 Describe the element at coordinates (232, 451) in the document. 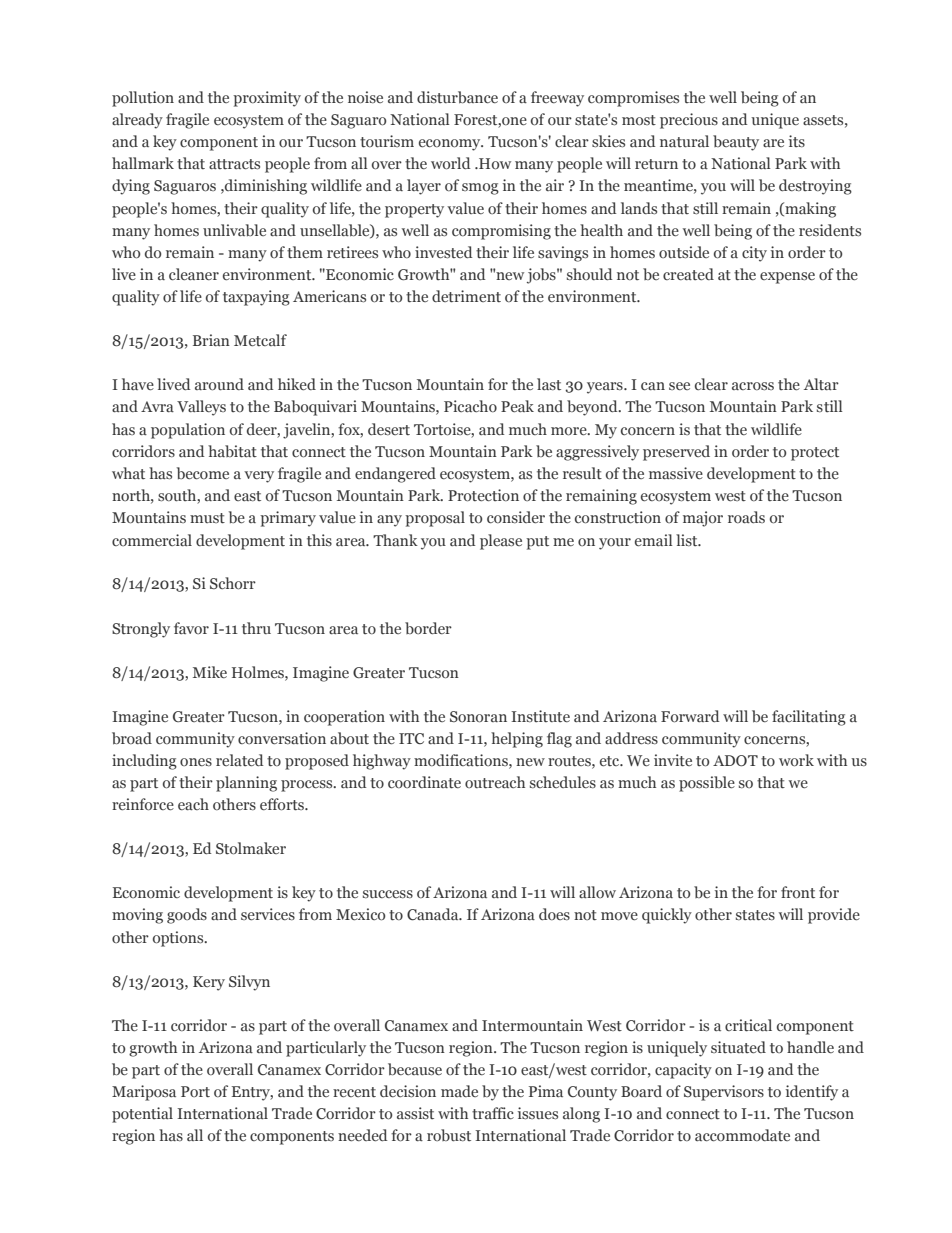

I see `habitat` at that location.
